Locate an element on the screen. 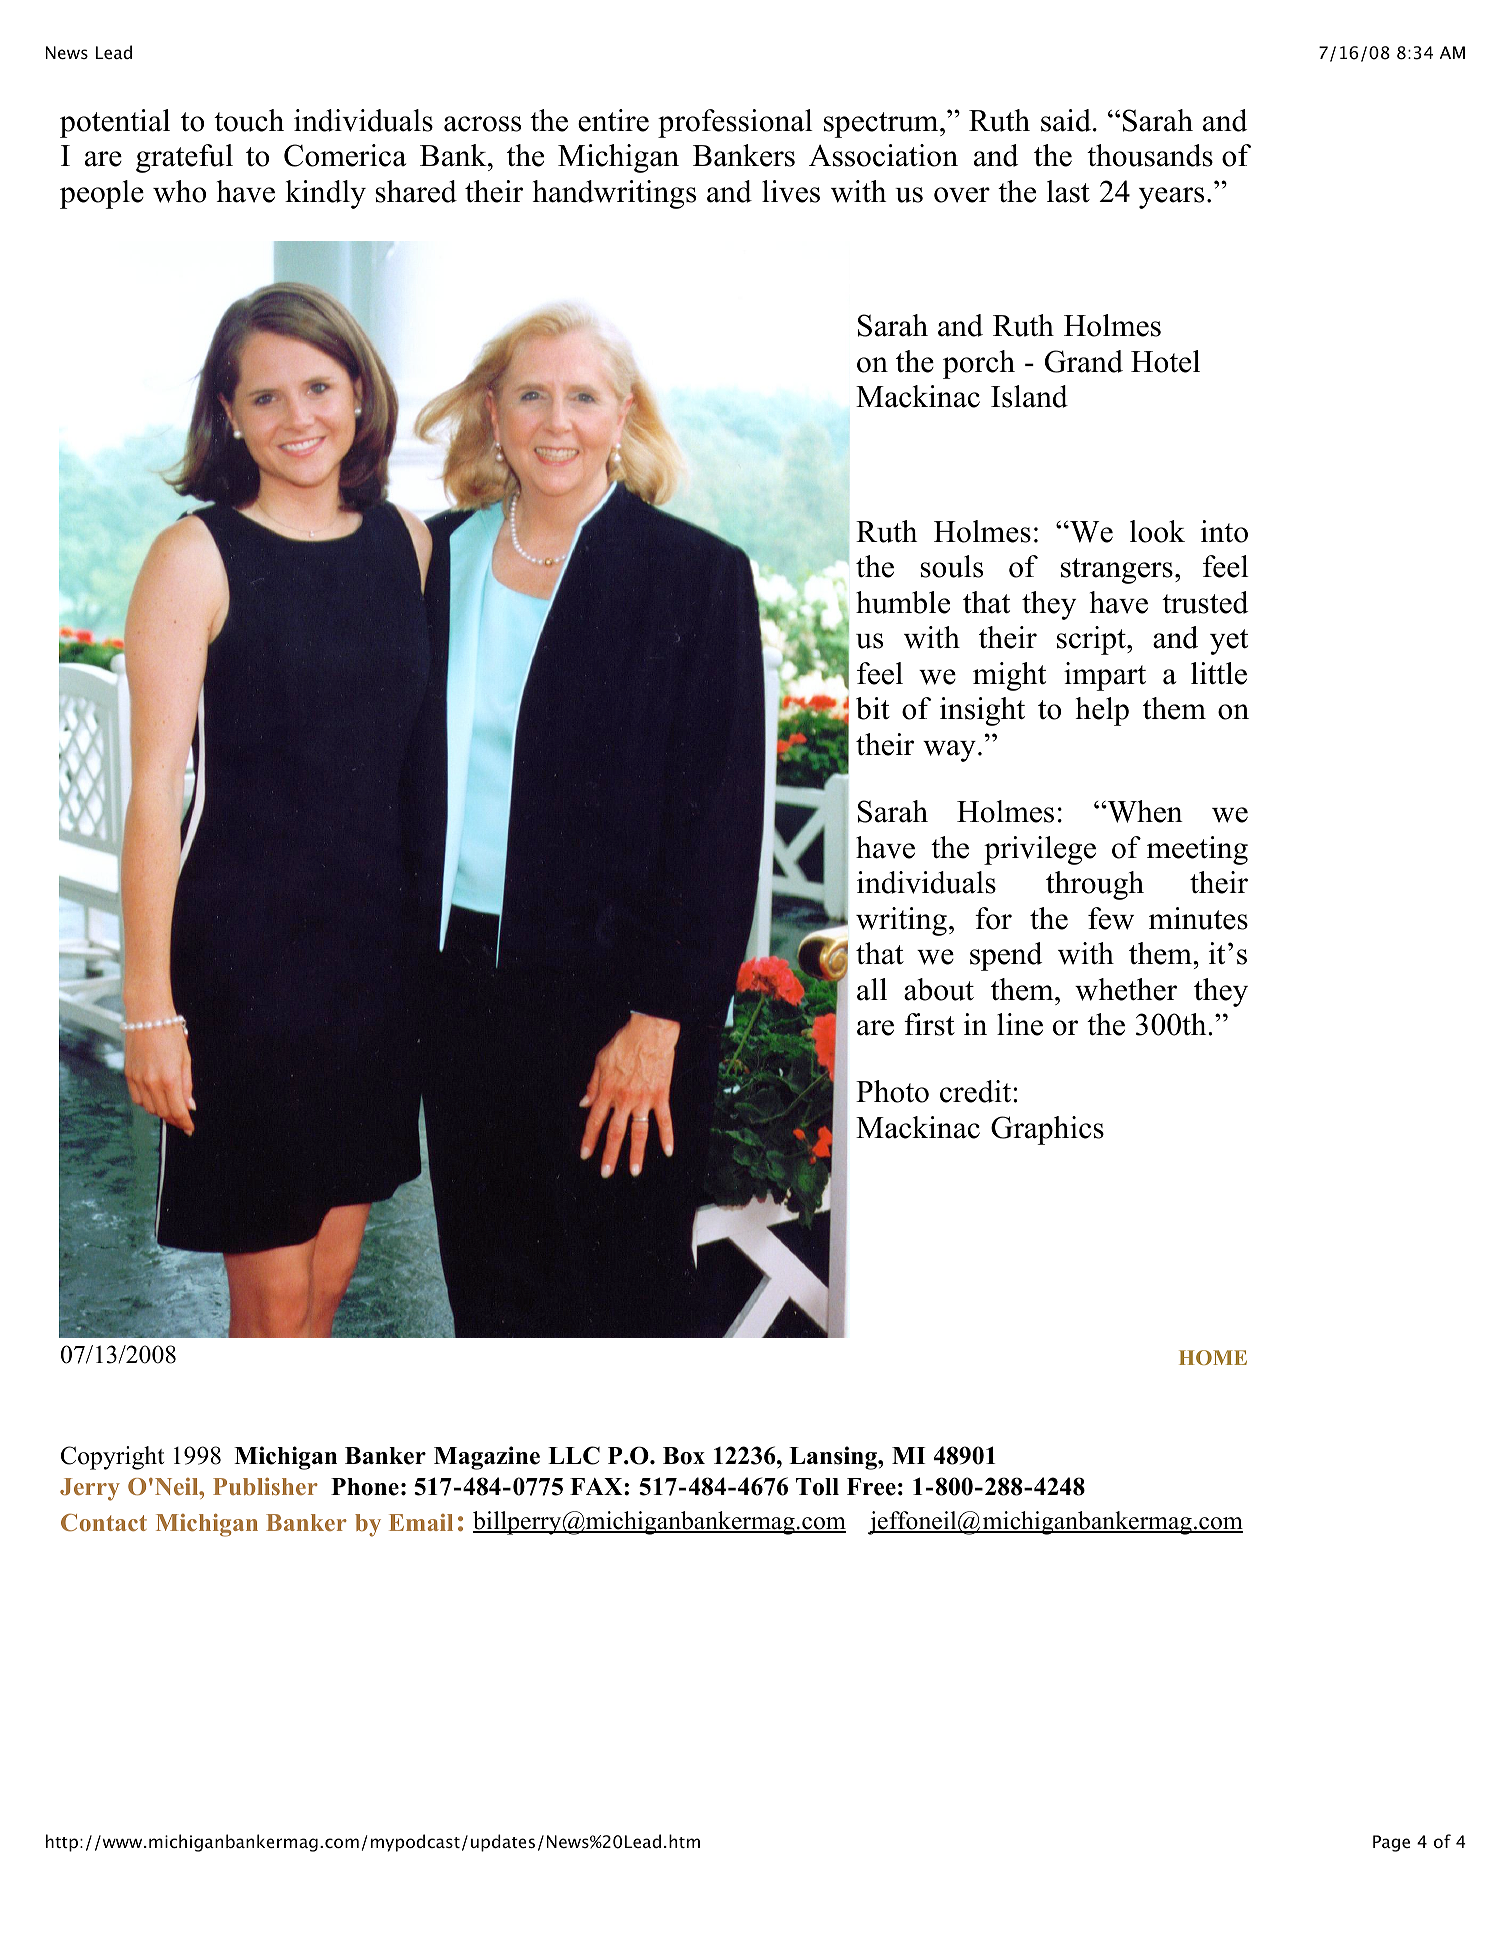 This screenshot has width=1511, height=1955. way is located at coordinates (949, 751).
